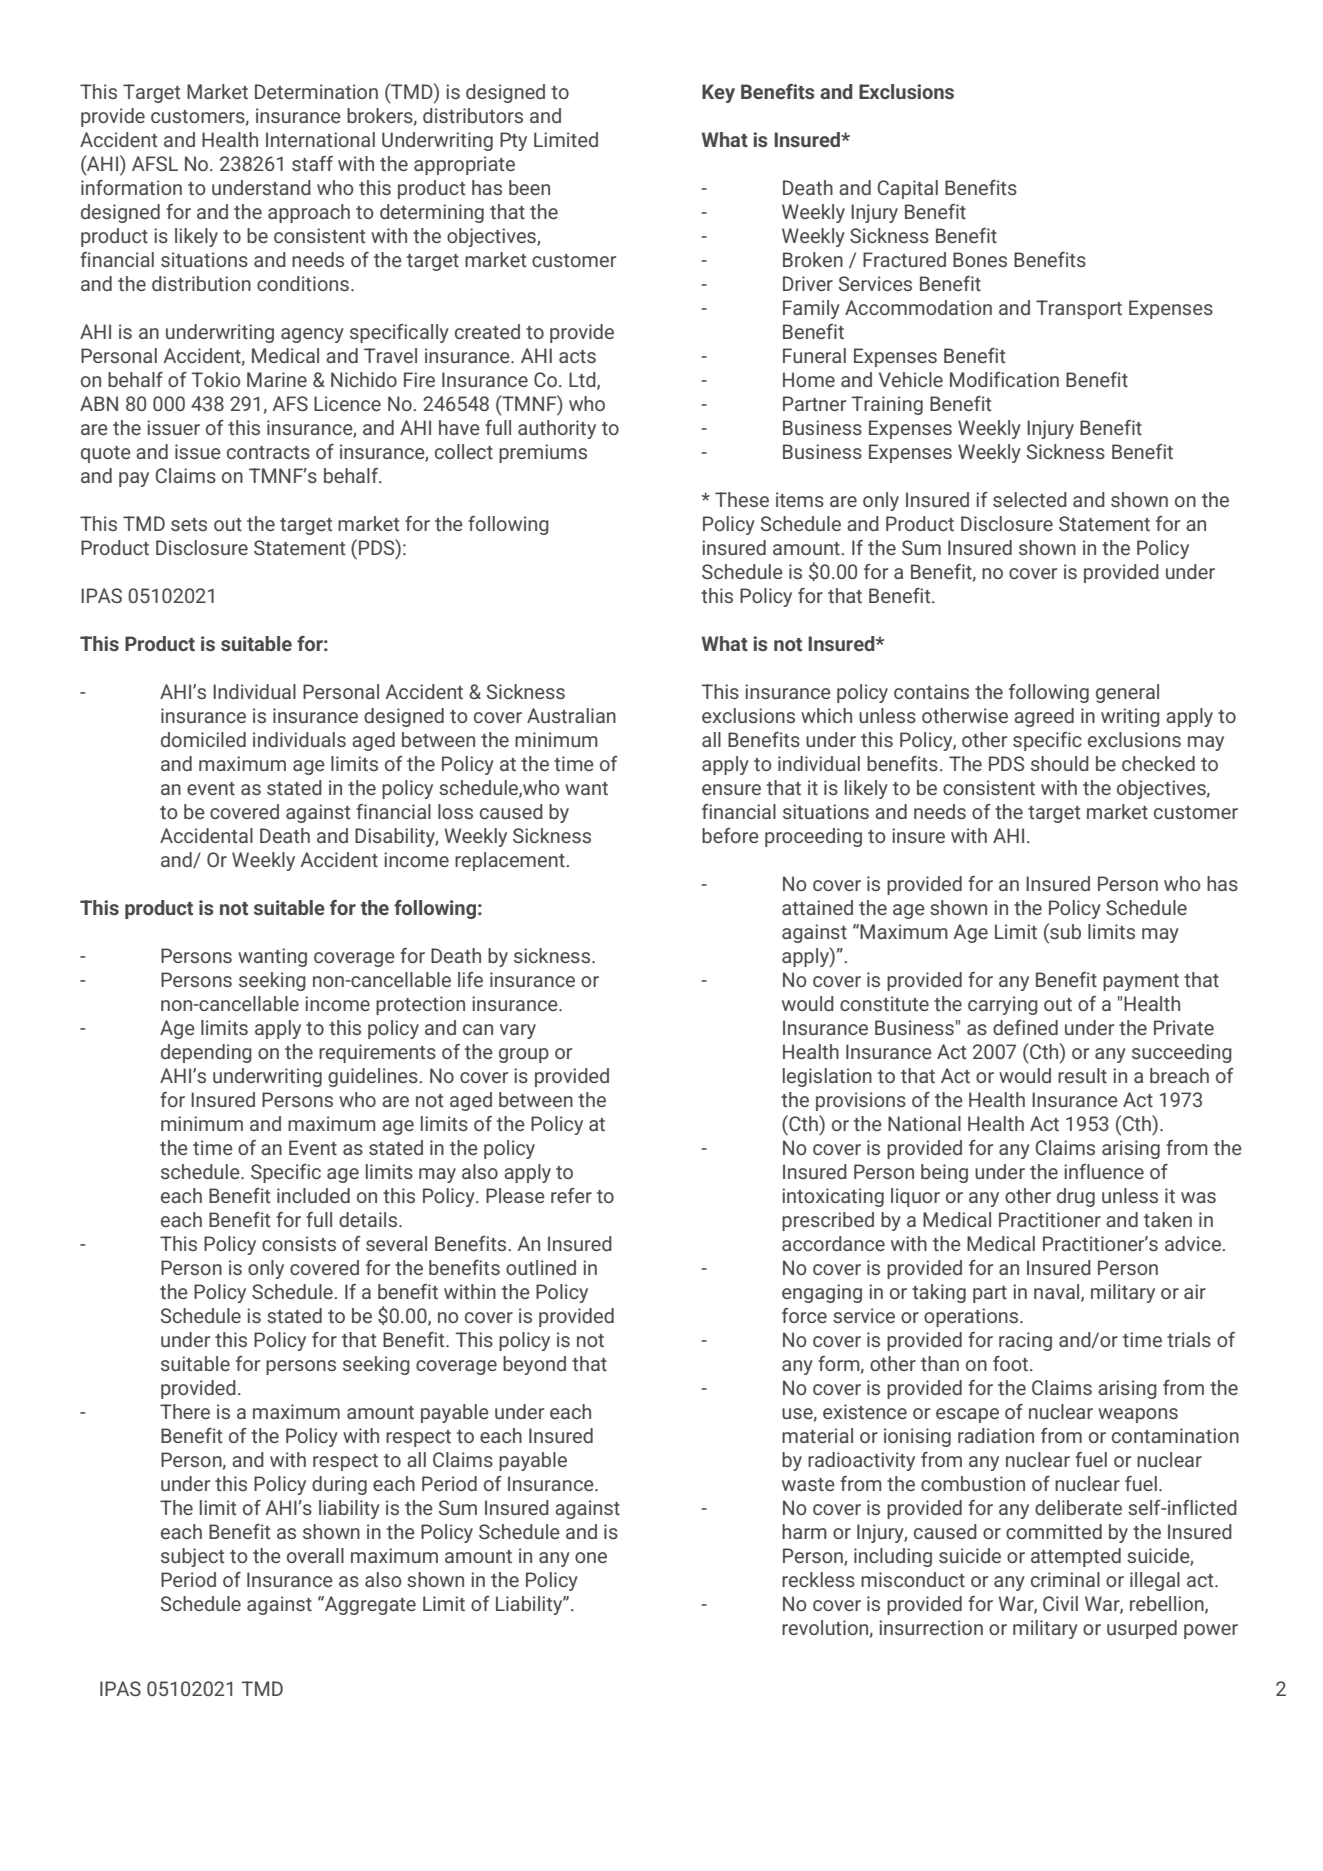 The height and width of the screenshot is (1871, 1323). What do you see at coordinates (1060, 763) in the screenshot?
I see `should` at bounding box center [1060, 763].
